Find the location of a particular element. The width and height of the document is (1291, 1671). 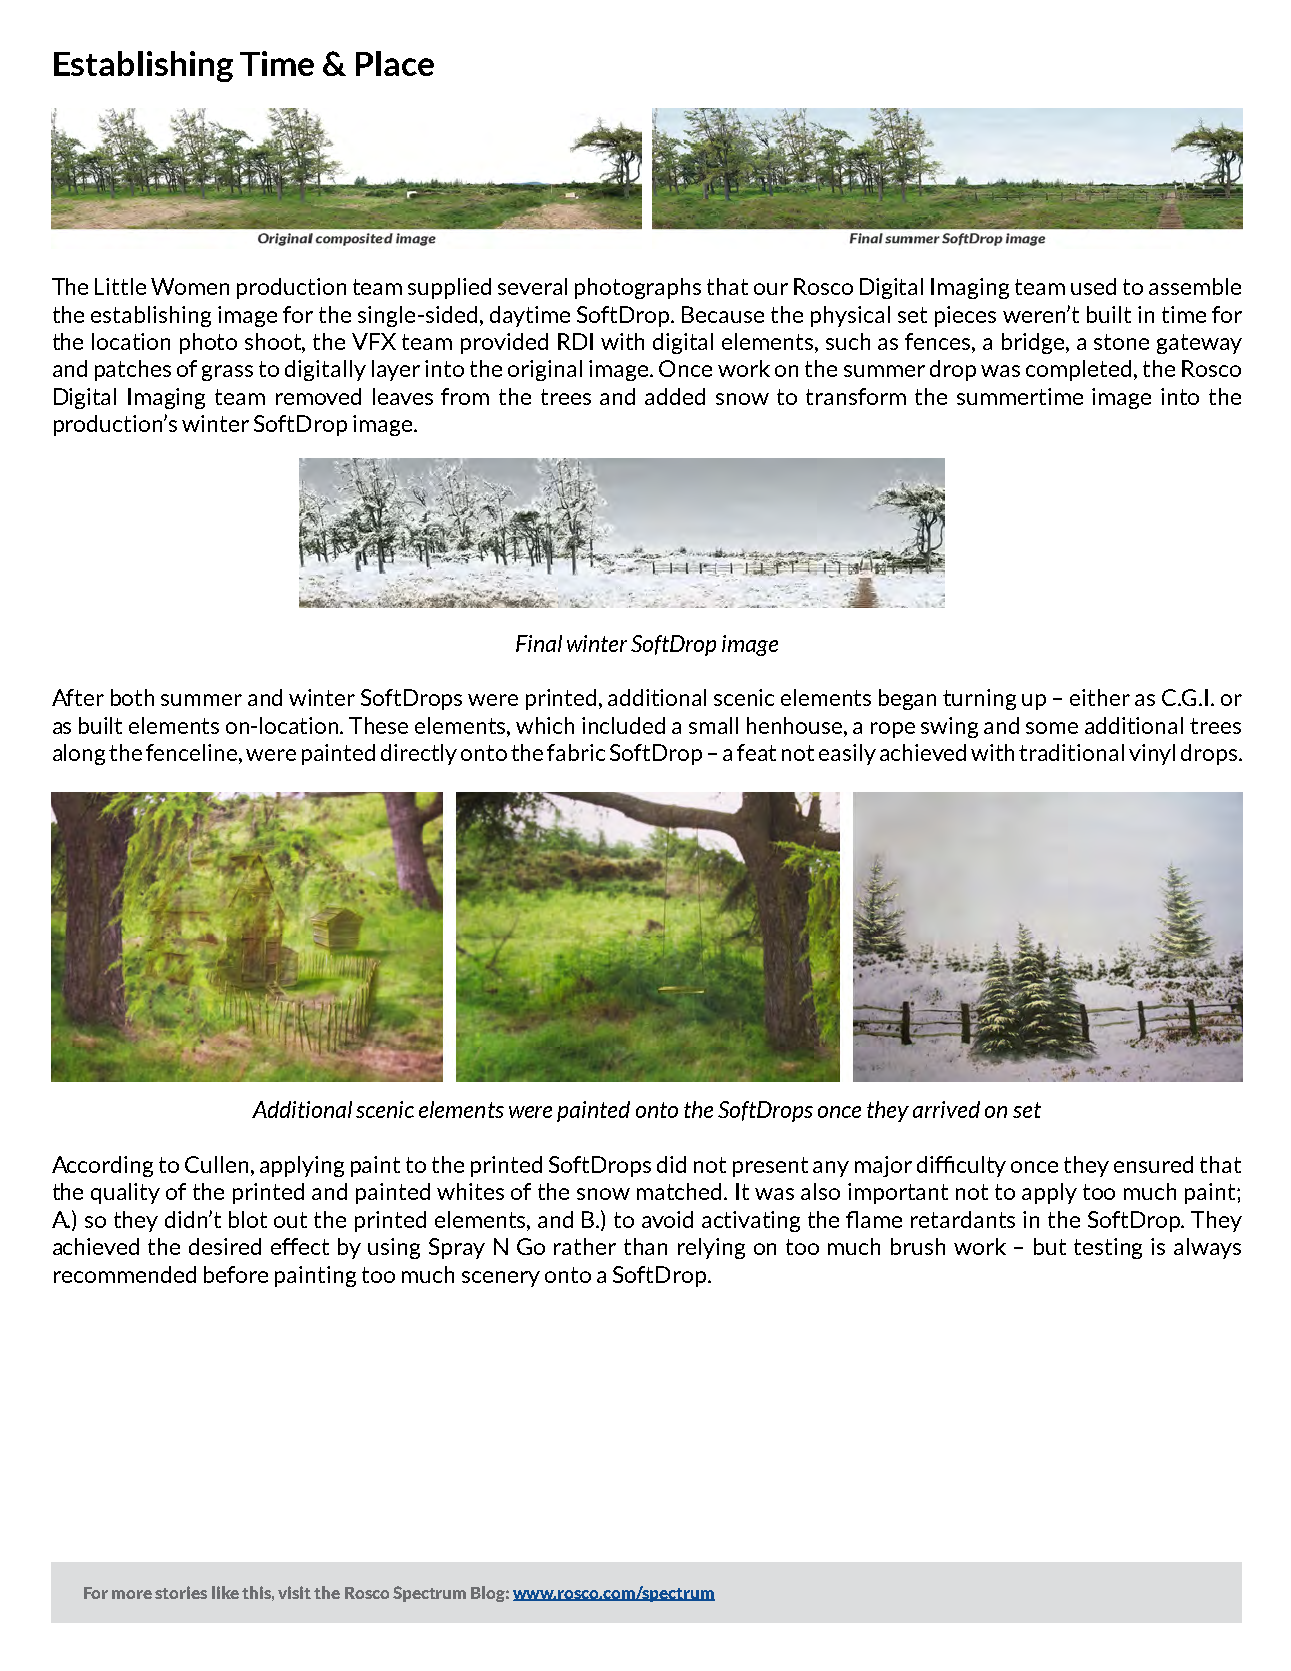

like is located at coordinates (225, 1592).
